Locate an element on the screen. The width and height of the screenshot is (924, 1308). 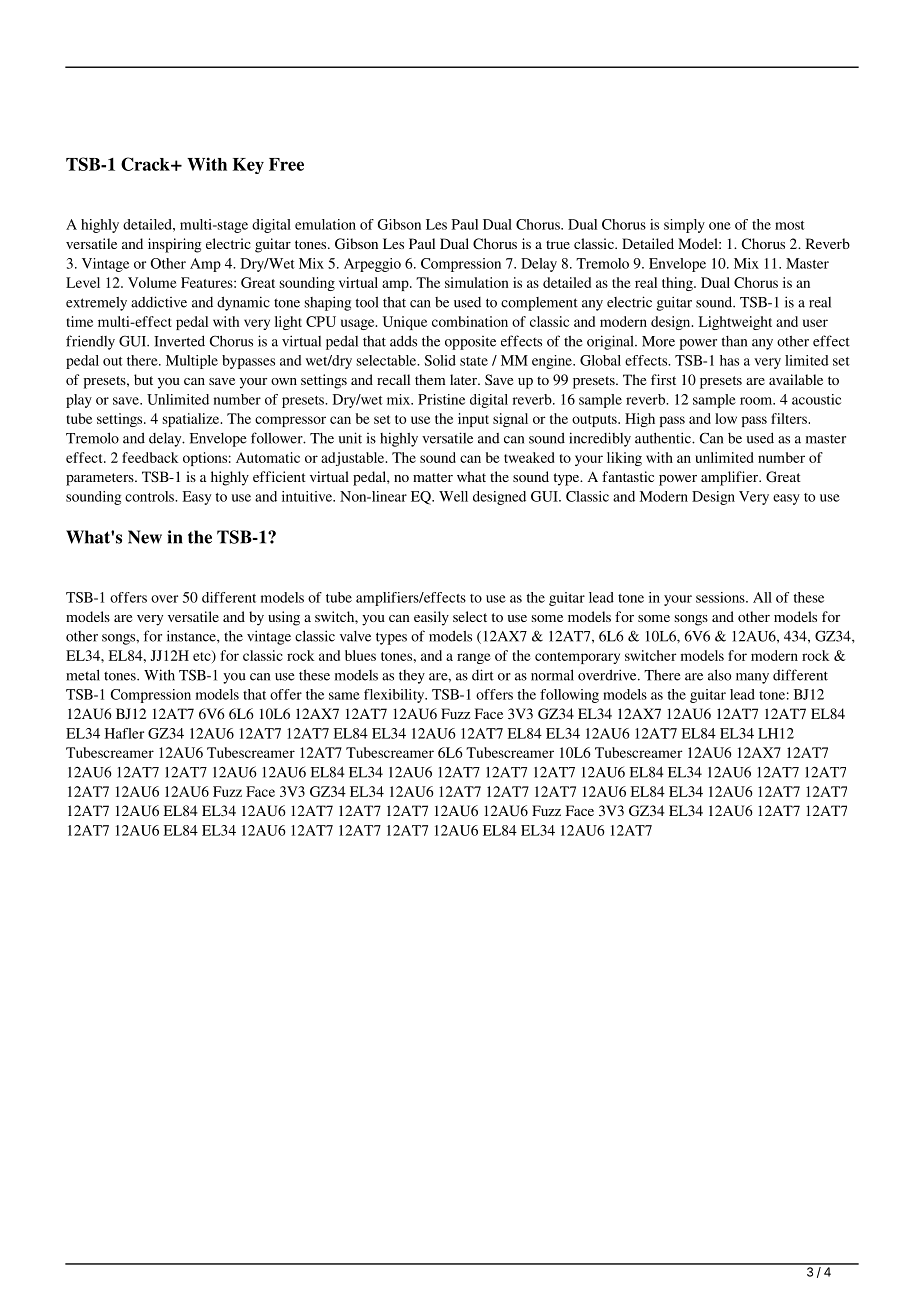
Crack is located at coordinates (146, 164).
